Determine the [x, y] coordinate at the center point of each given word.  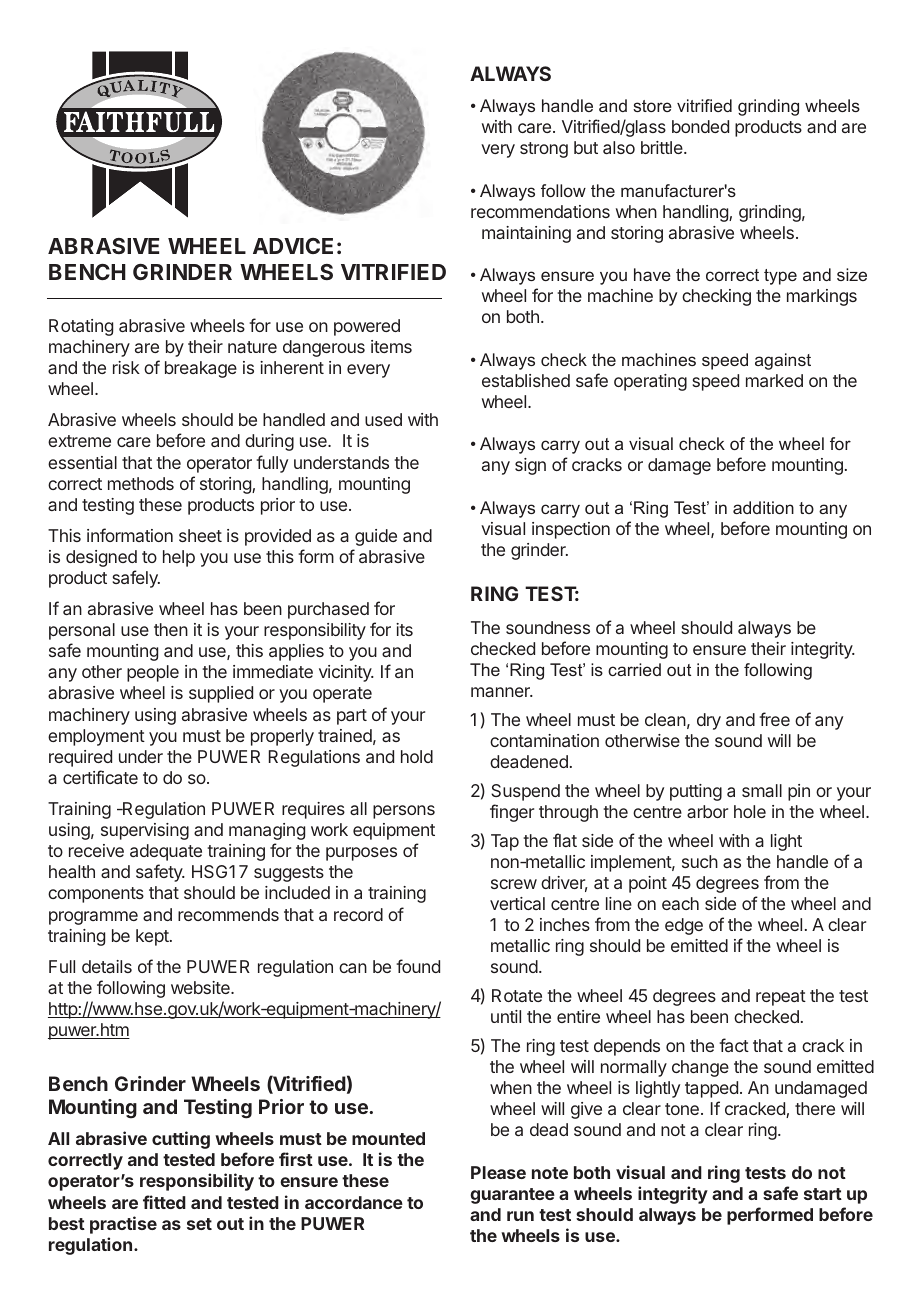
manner [501, 692]
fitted [164, 1202]
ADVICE [293, 246]
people [153, 673]
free [774, 719]
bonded [700, 126]
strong [544, 150]
